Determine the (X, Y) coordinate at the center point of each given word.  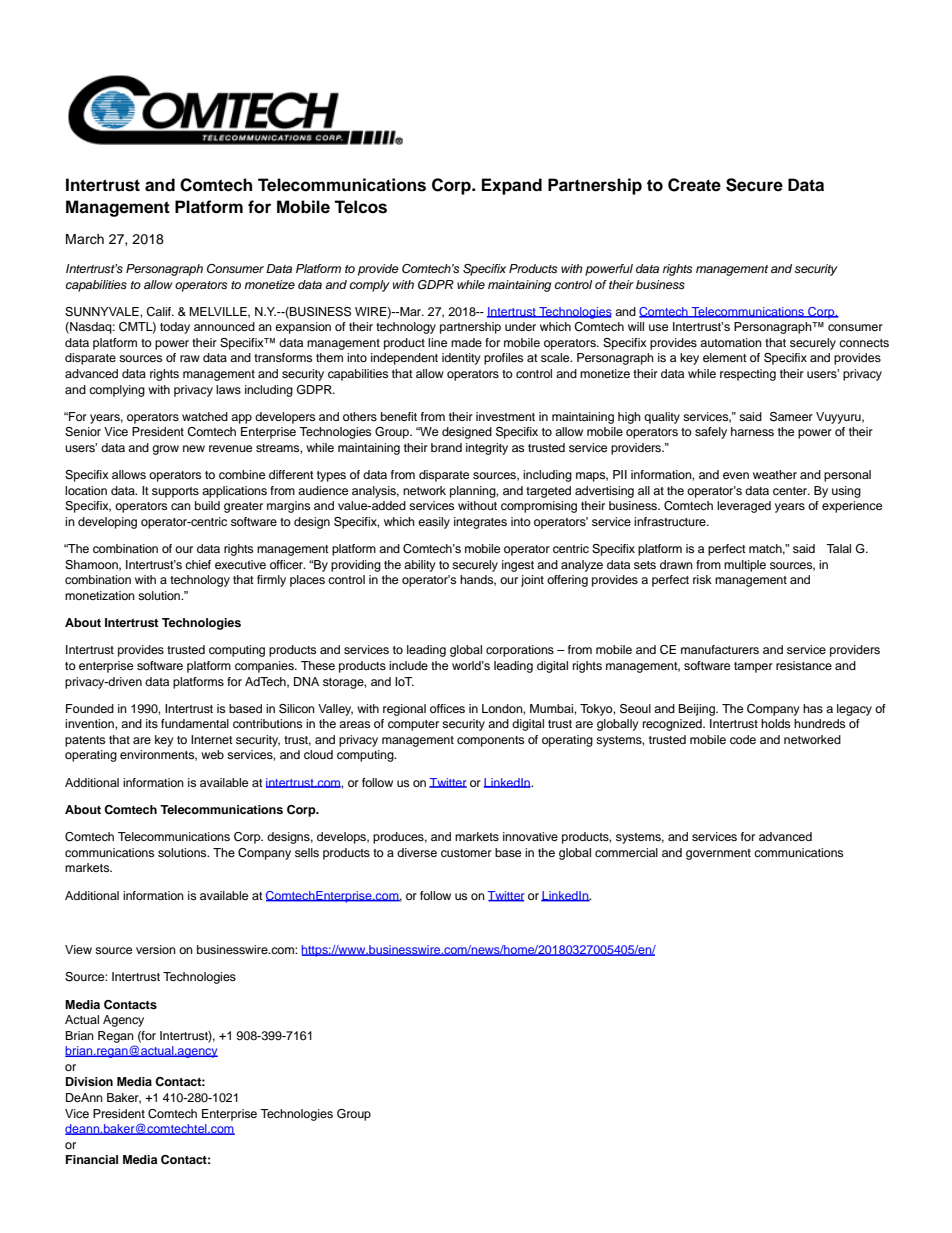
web (212, 754)
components (490, 741)
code (743, 739)
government (718, 854)
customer (466, 853)
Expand (512, 186)
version (156, 949)
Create (694, 185)
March (85, 239)
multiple (745, 566)
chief (198, 564)
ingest (518, 566)
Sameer (791, 417)
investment (505, 416)
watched (205, 416)
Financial (92, 1159)
